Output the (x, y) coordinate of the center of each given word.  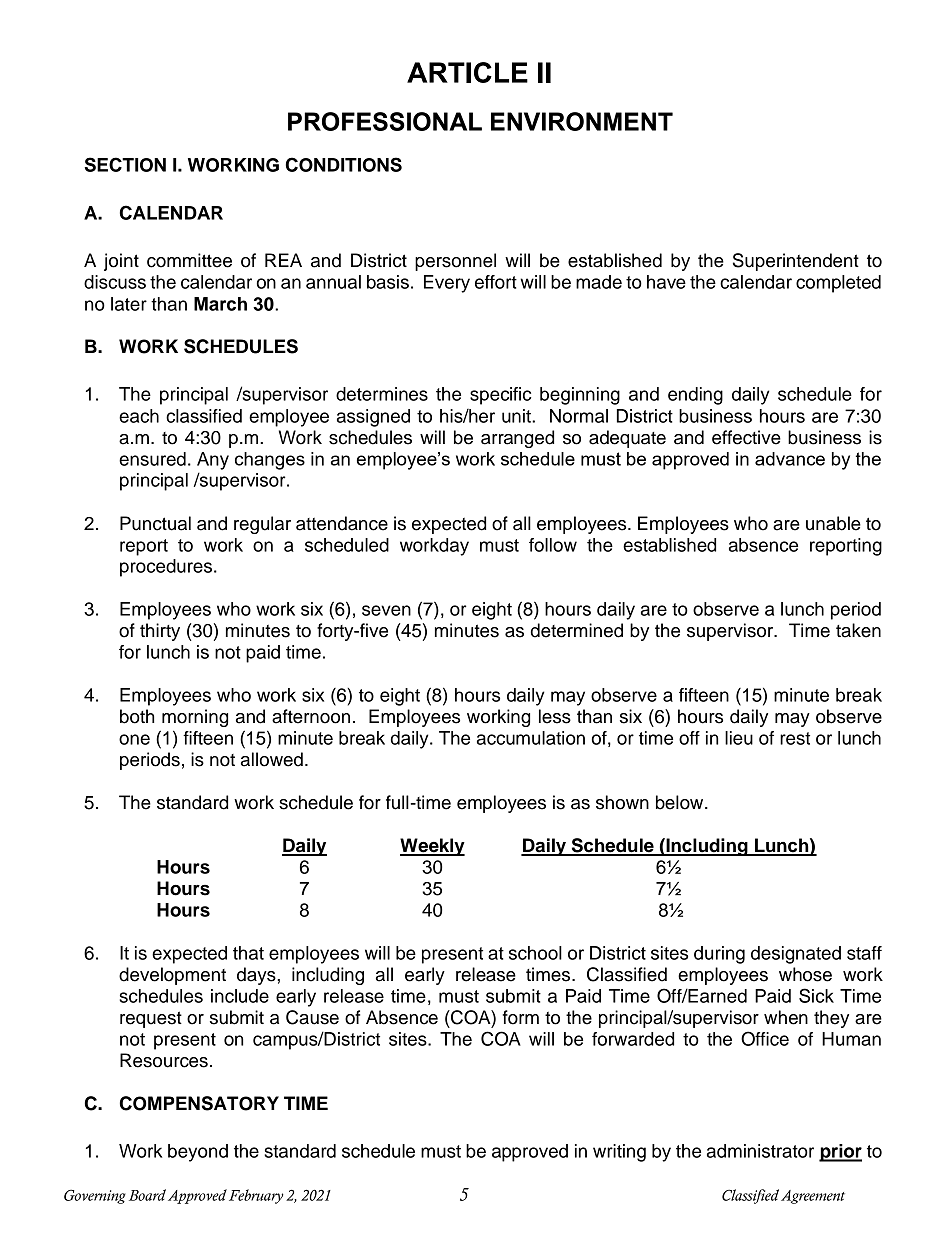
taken (858, 630)
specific (500, 396)
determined (577, 630)
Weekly (432, 847)
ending (695, 396)
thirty (160, 632)
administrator (760, 1151)
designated (796, 955)
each (139, 416)
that (248, 953)
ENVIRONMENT (582, 121)
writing (619, 1153)
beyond (198, 1153)
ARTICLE (467, 72)
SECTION (125, 164)
